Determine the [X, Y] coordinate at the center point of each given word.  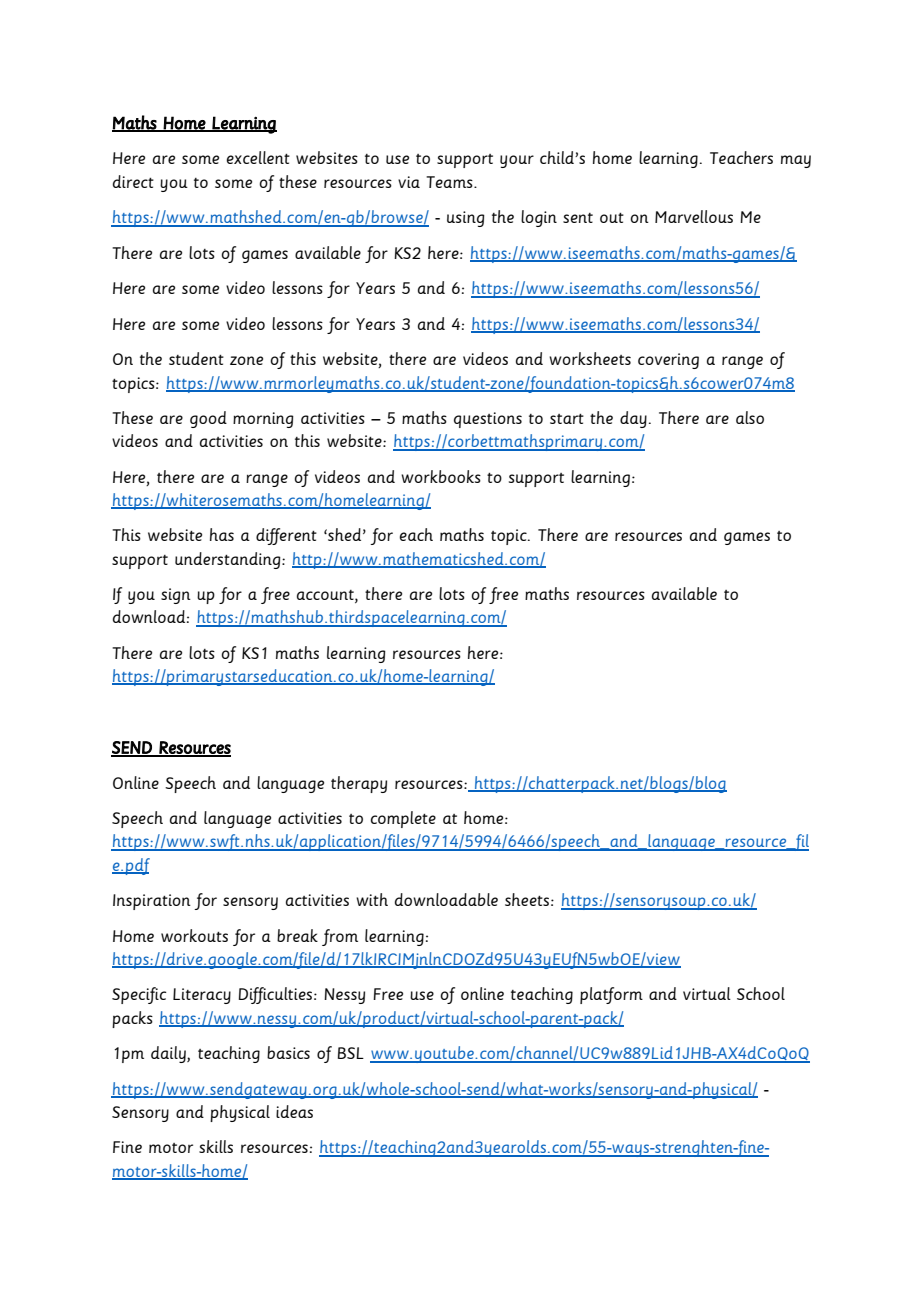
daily [169, 1054]
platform [611, 995]
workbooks [441, 476]
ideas [294, 1111]
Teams [450, 182]
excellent [258, 157]
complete [403, 819]
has [222, 534]
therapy [359, 784]
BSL [351, 1053]
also [750, 417]
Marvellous [694, 216]
